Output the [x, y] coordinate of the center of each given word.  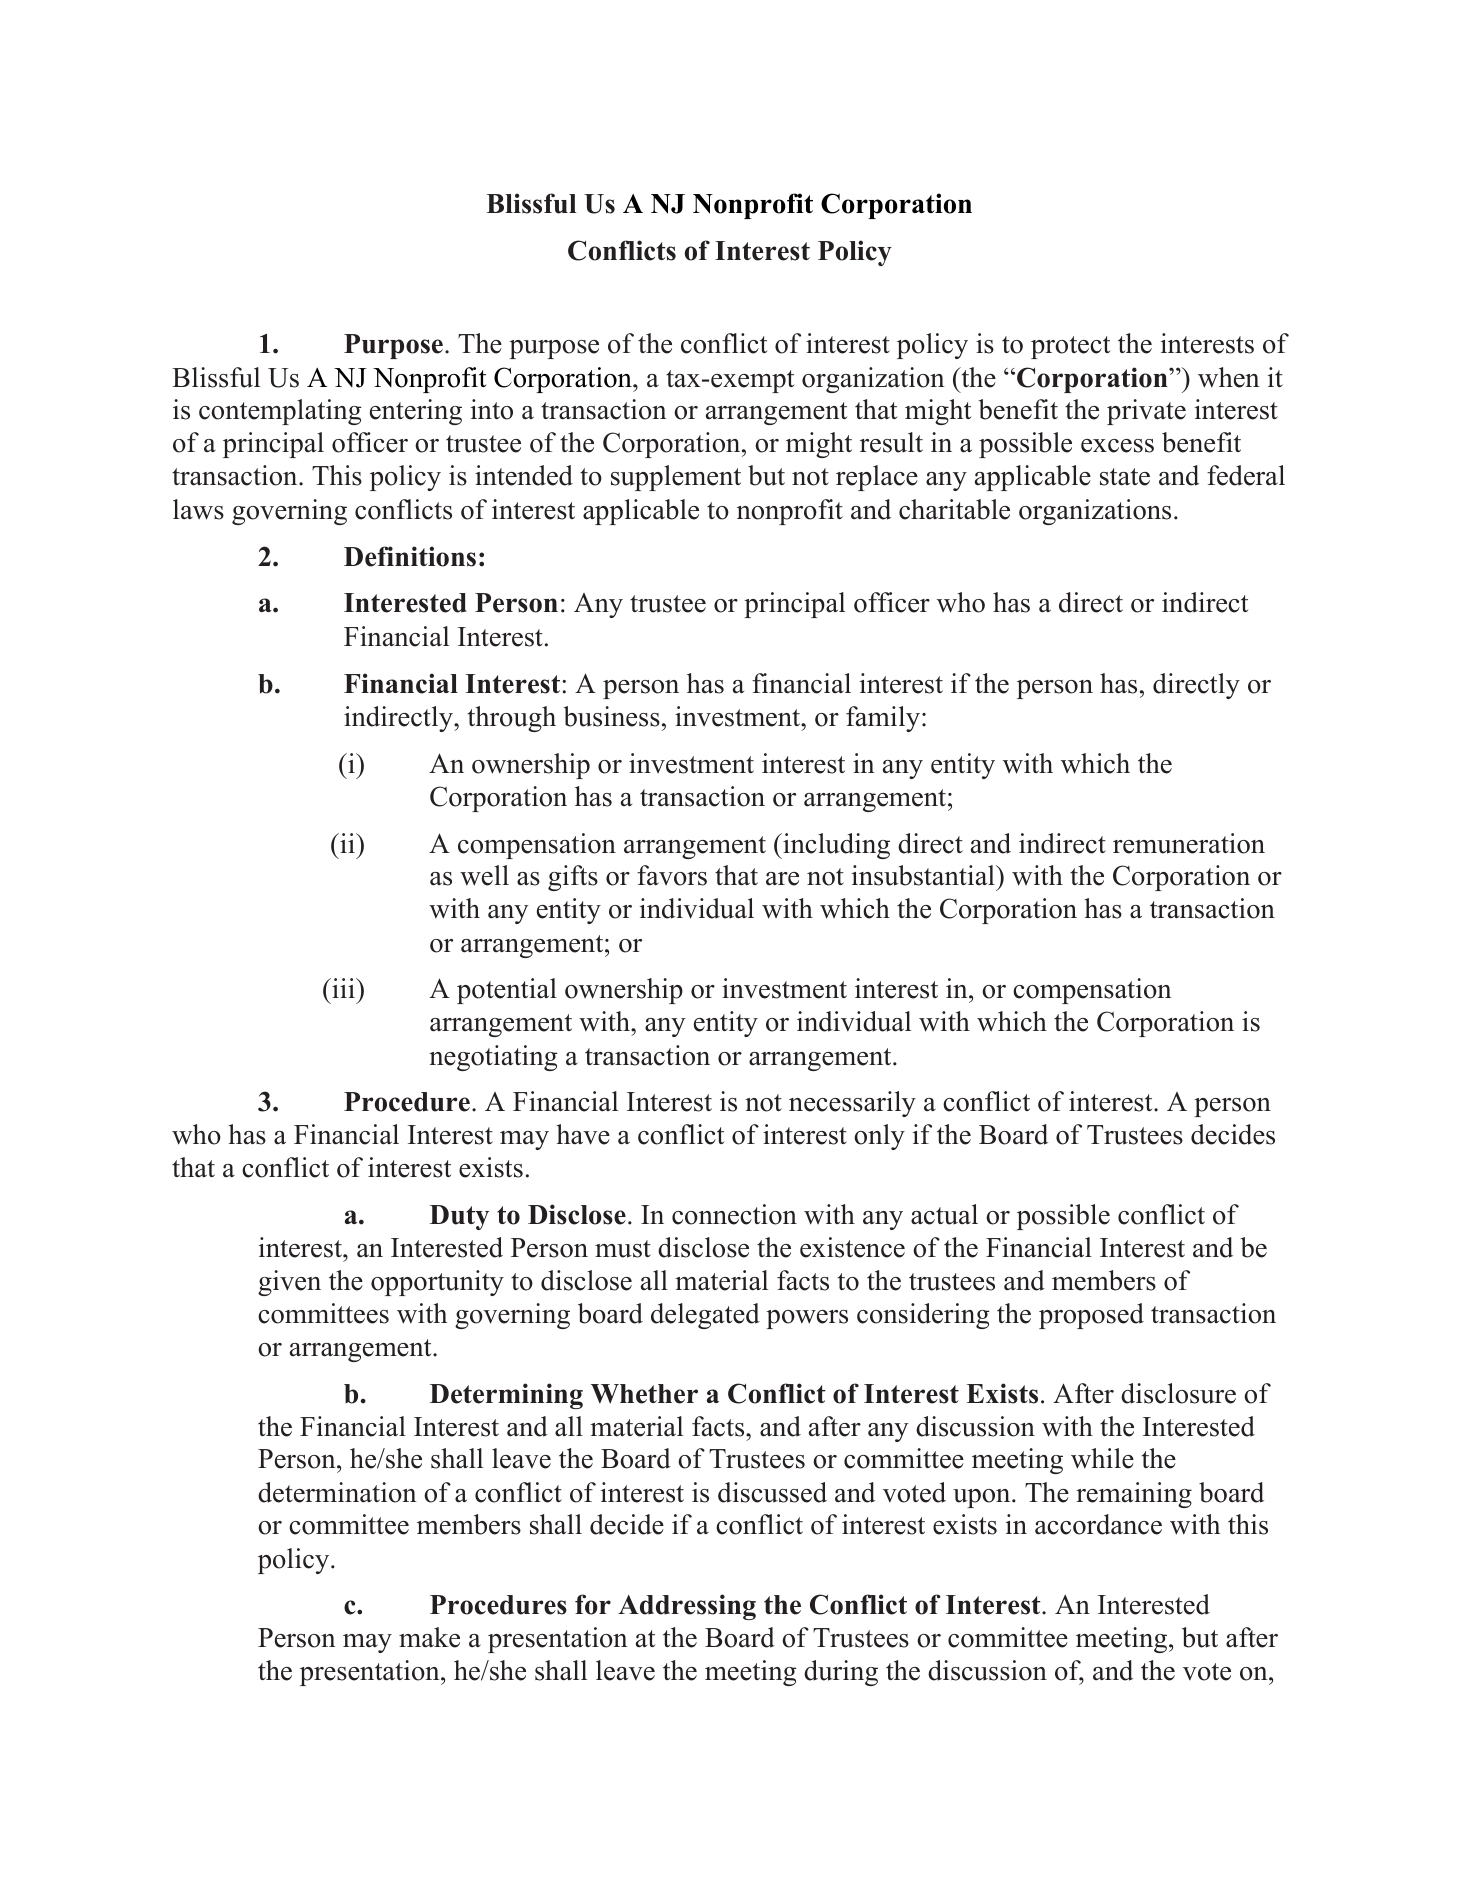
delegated [705, 1316]
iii [343, 988]
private [1146, 412]
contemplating [280, 412]
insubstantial [924, 875]
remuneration [1189, 843]
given [289, 1283]
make [429, 1637]
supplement [676, 478]
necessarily [852, 1104]
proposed [1091, 1316]
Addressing [687, 1607]
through [512, 719]
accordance [1098, 1524]
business [612, 716]
